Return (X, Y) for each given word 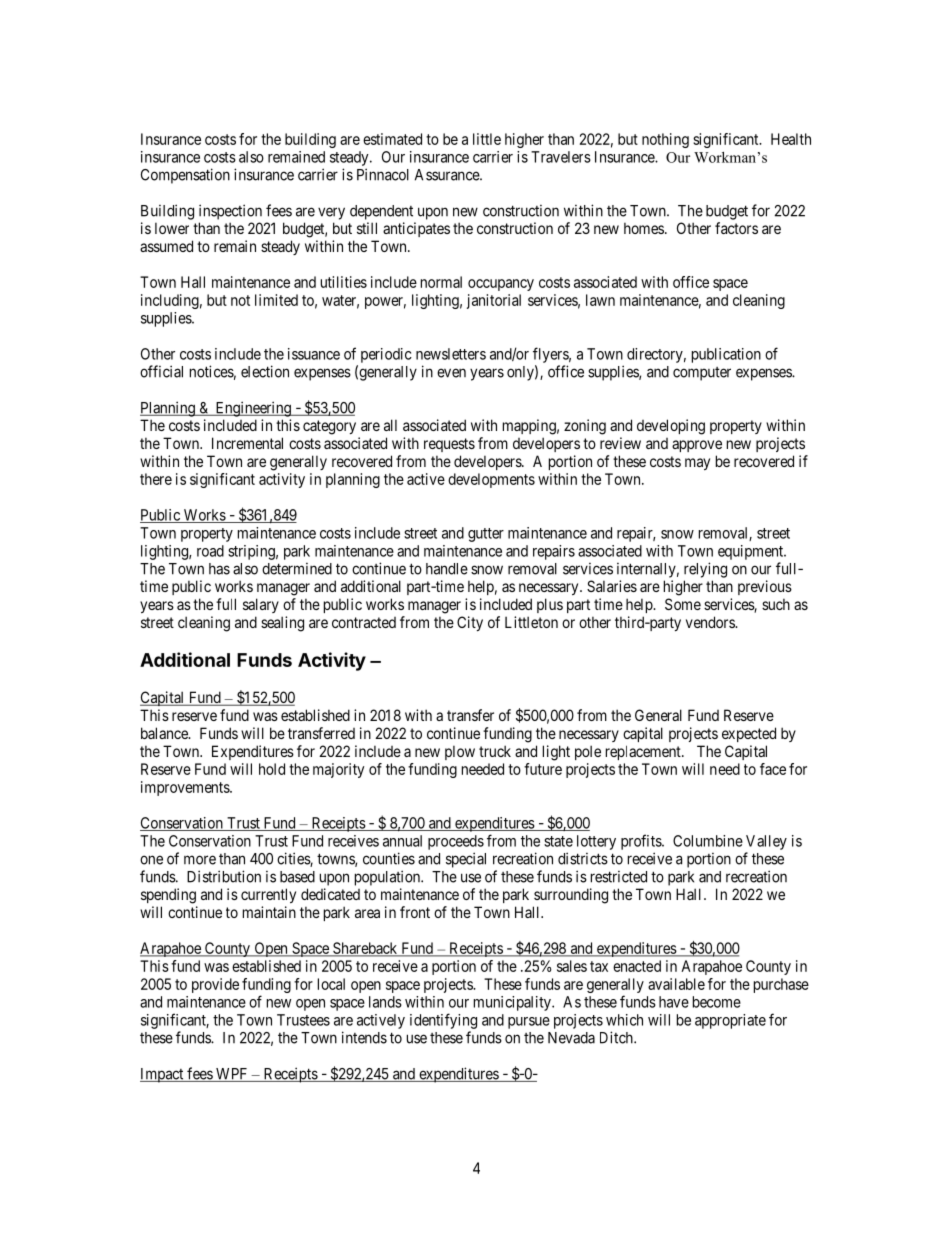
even (451, 373)
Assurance (448, 175)
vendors (711, 622)
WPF (232, 1075)
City (470, 623)
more (200, 860)
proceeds (456, 842)
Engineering (253, 409)
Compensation (185, 176)
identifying (443, 1021)
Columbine (708, 841)
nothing (665, 140)
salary (261, 605)
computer (702, 374)
